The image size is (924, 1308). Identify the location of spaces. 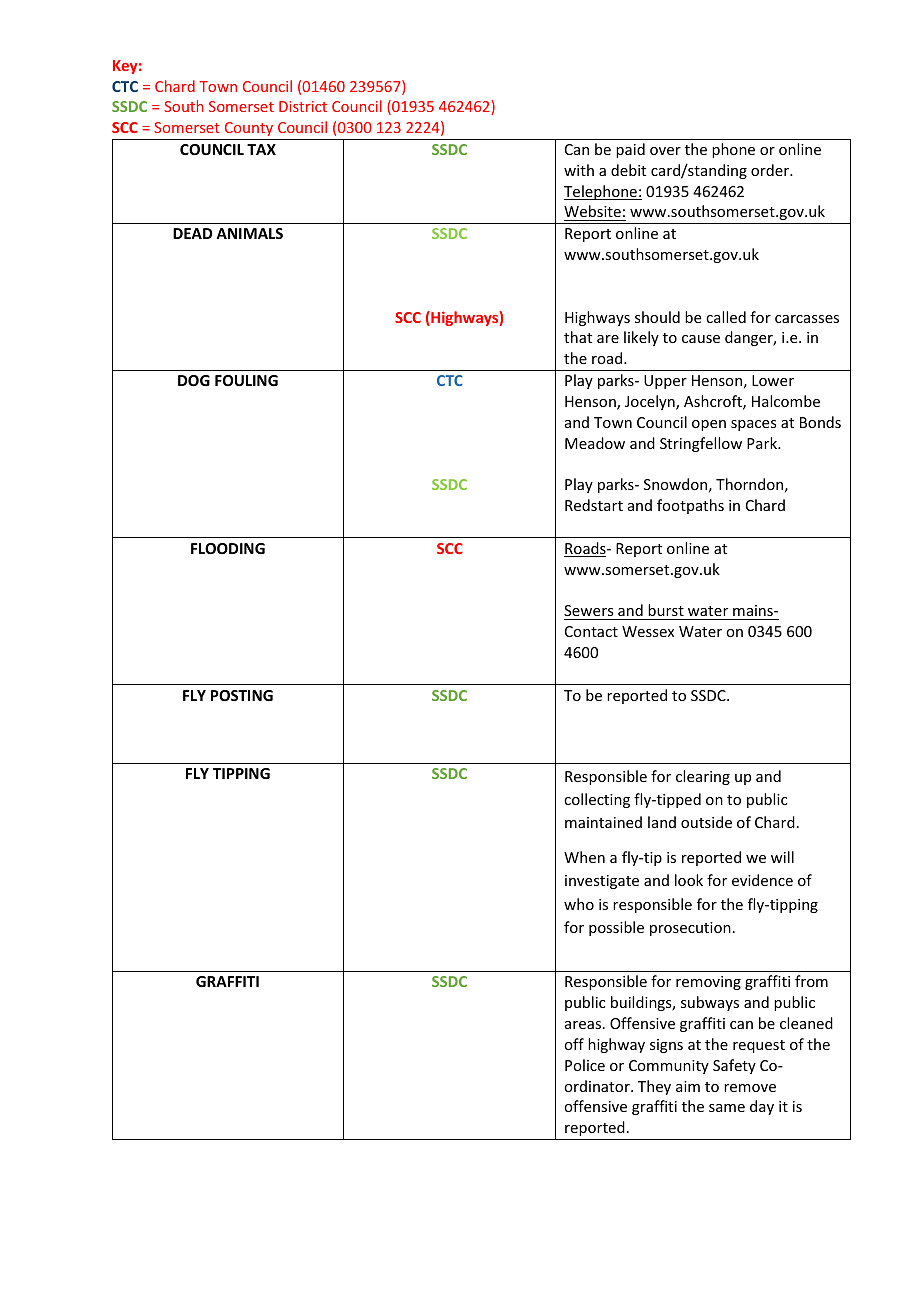
(753, 425).
